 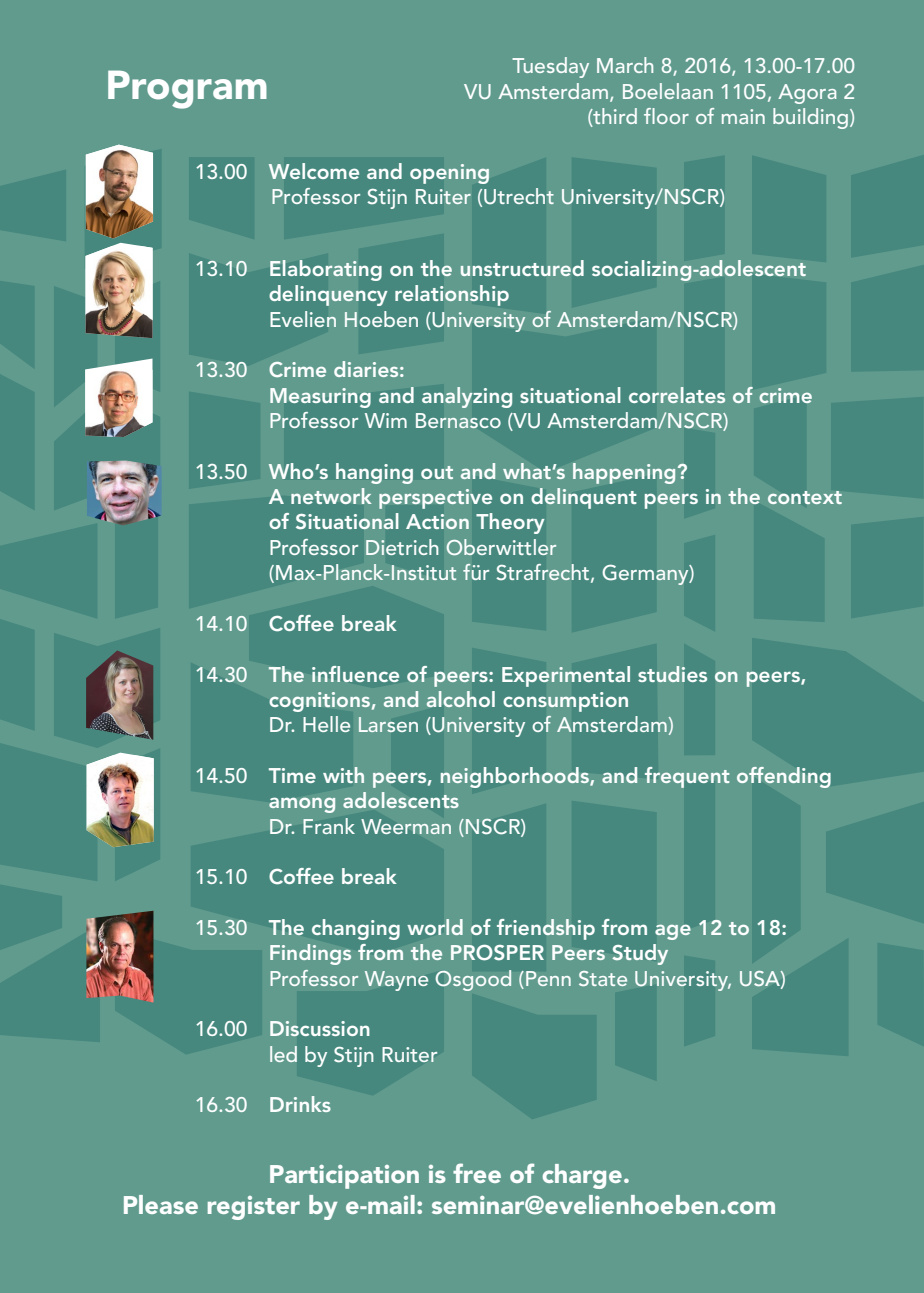 I want to click on free, so click(x=477, y=1173).
